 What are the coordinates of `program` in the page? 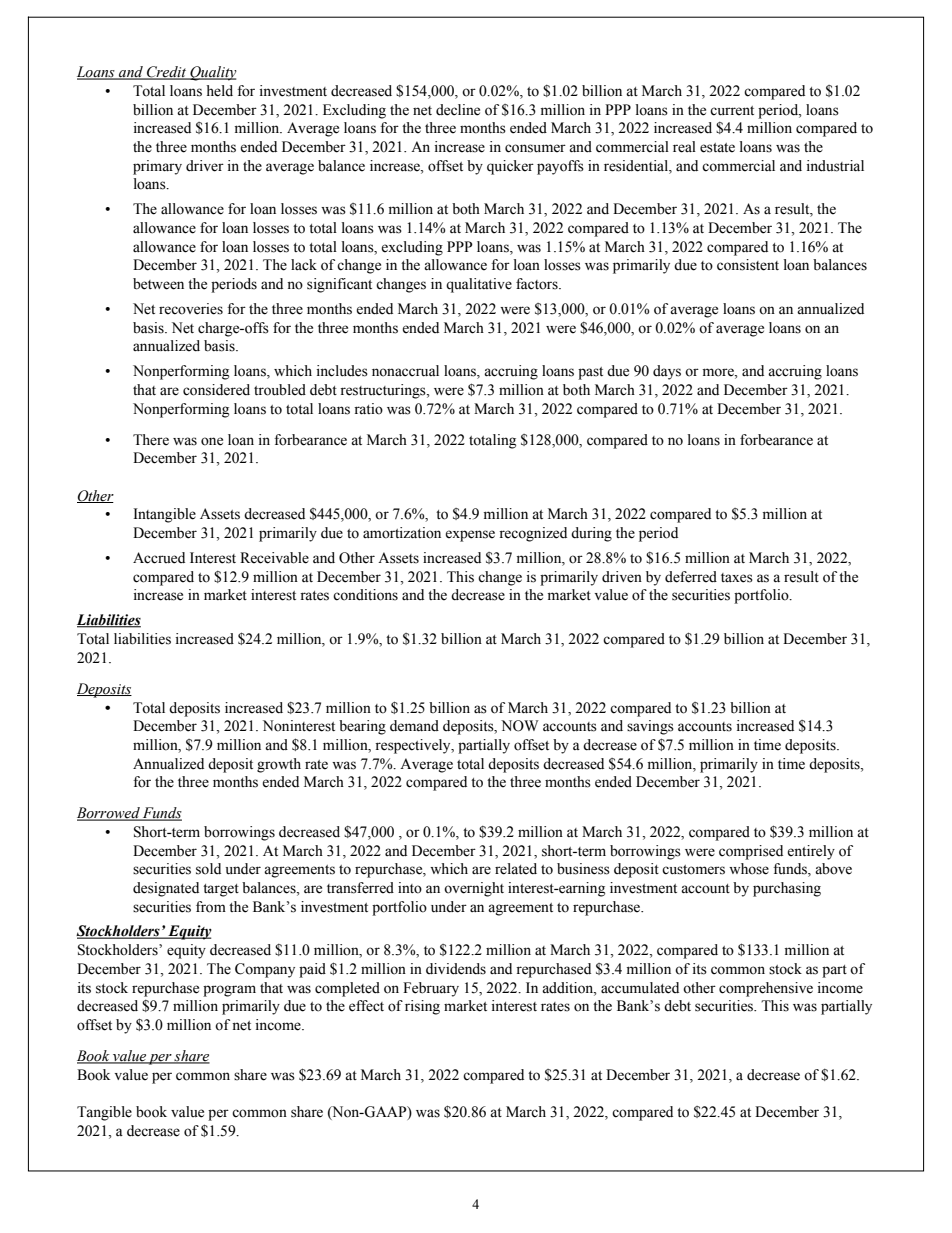 It's located at (229, 991).
